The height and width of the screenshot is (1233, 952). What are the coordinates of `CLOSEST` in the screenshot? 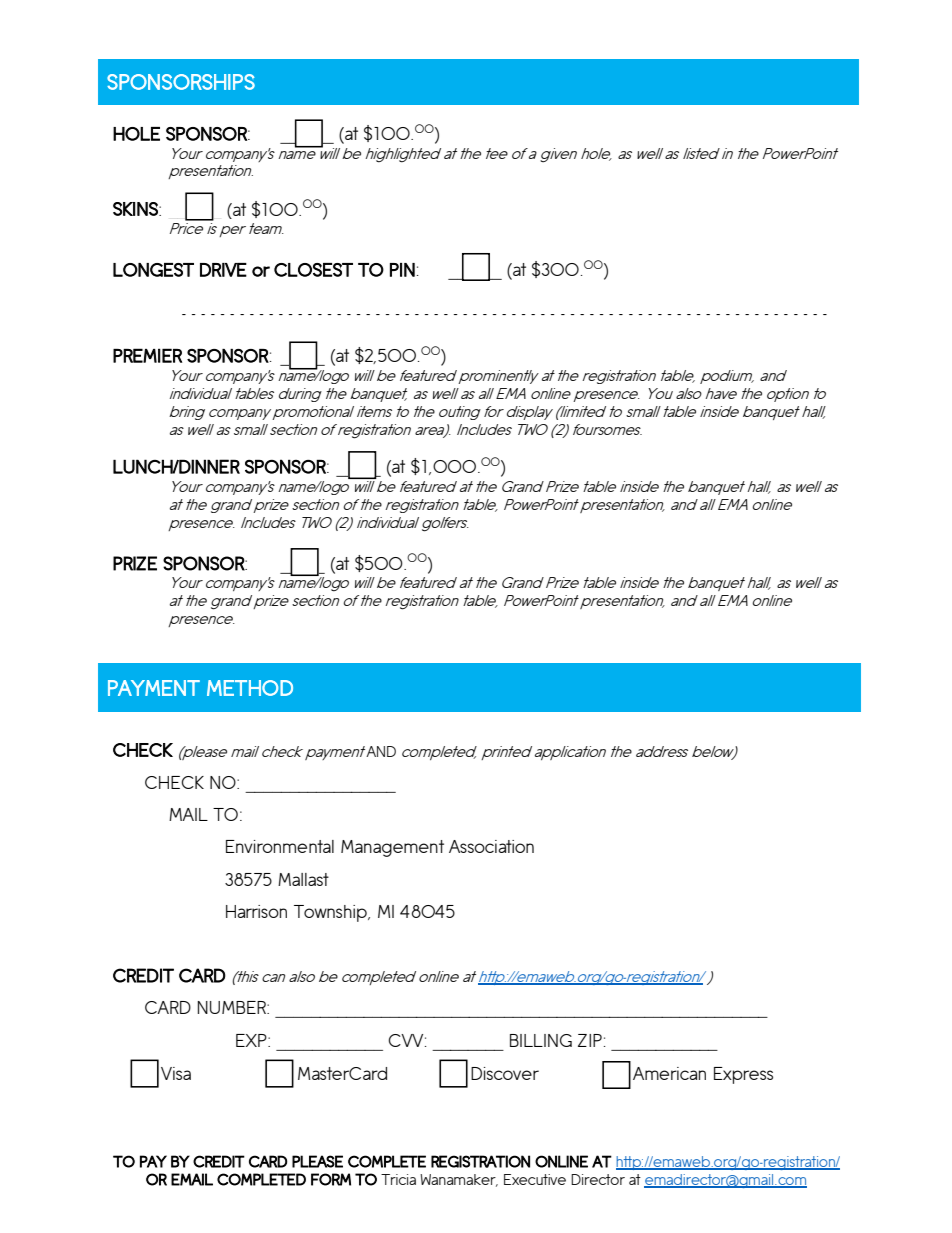 It's located at (313, 270).
